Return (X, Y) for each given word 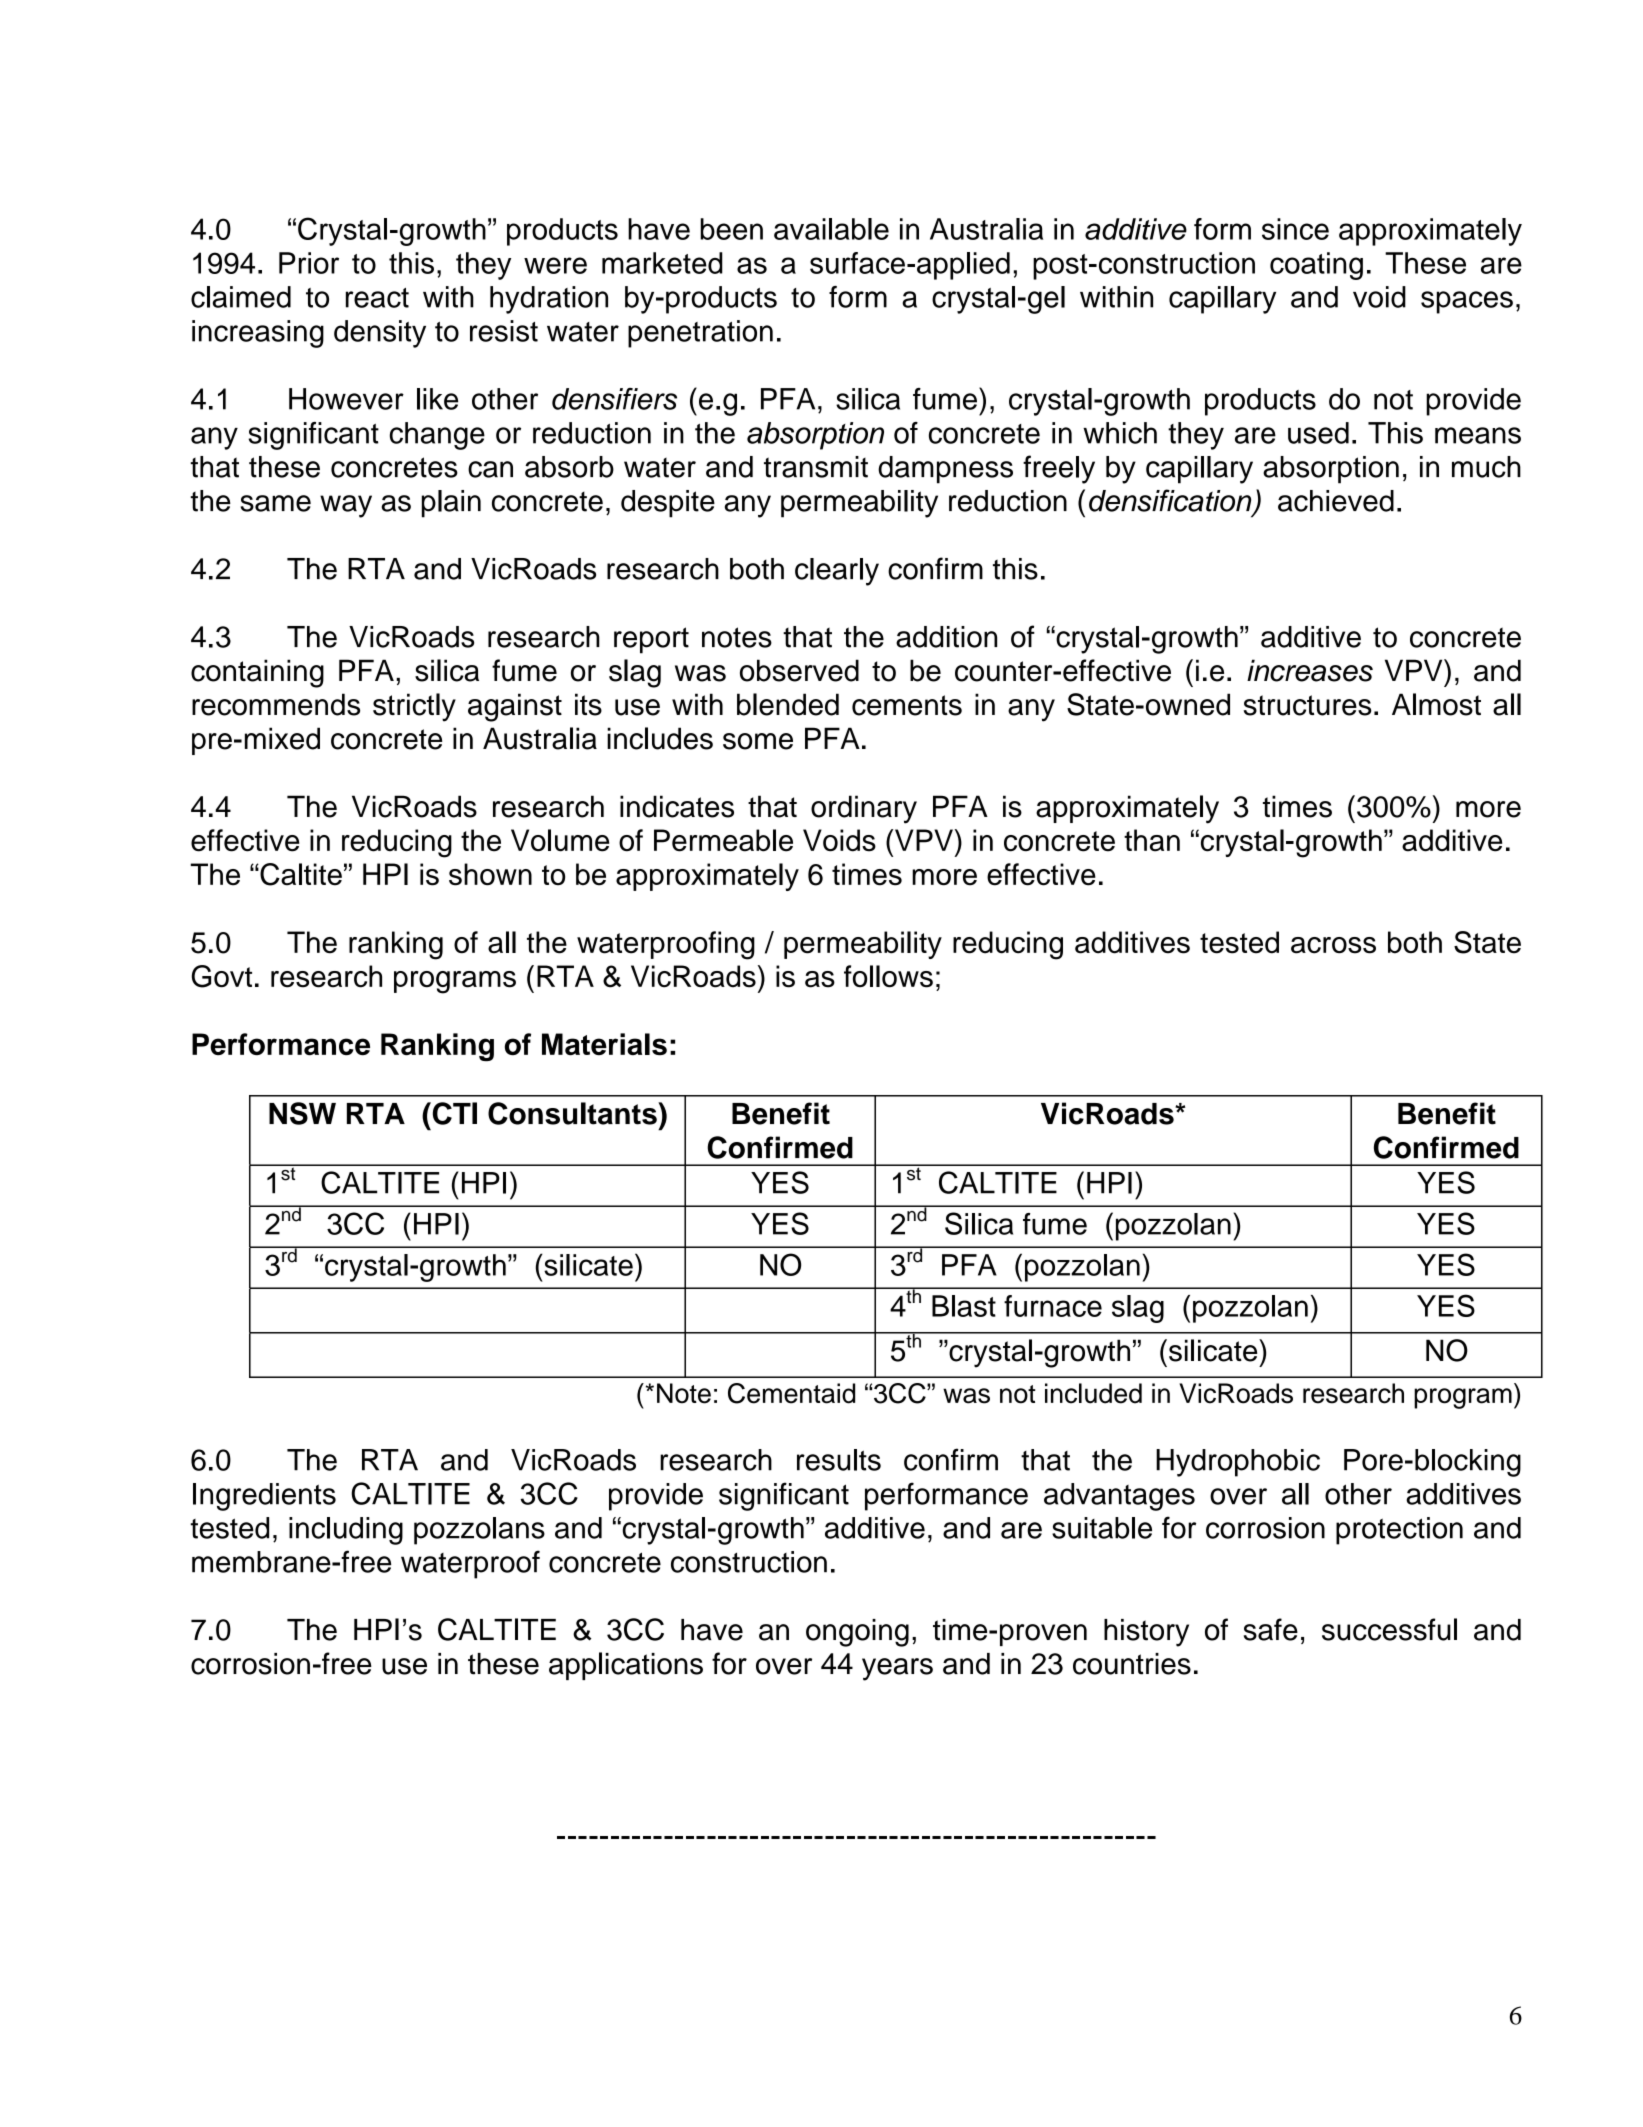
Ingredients (264, 1497)
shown (490, 874)
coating (1316, 266)
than (1152, 840)
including (346, 1531)
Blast (964, 1306)
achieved (1336, 501)
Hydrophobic (1238, 1463)
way (346, 506)
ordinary (864, 809)
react (377, 298)
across (1333, 945)
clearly (837, 572)
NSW (302, 1113)
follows (888, 976)
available (831, 229)
